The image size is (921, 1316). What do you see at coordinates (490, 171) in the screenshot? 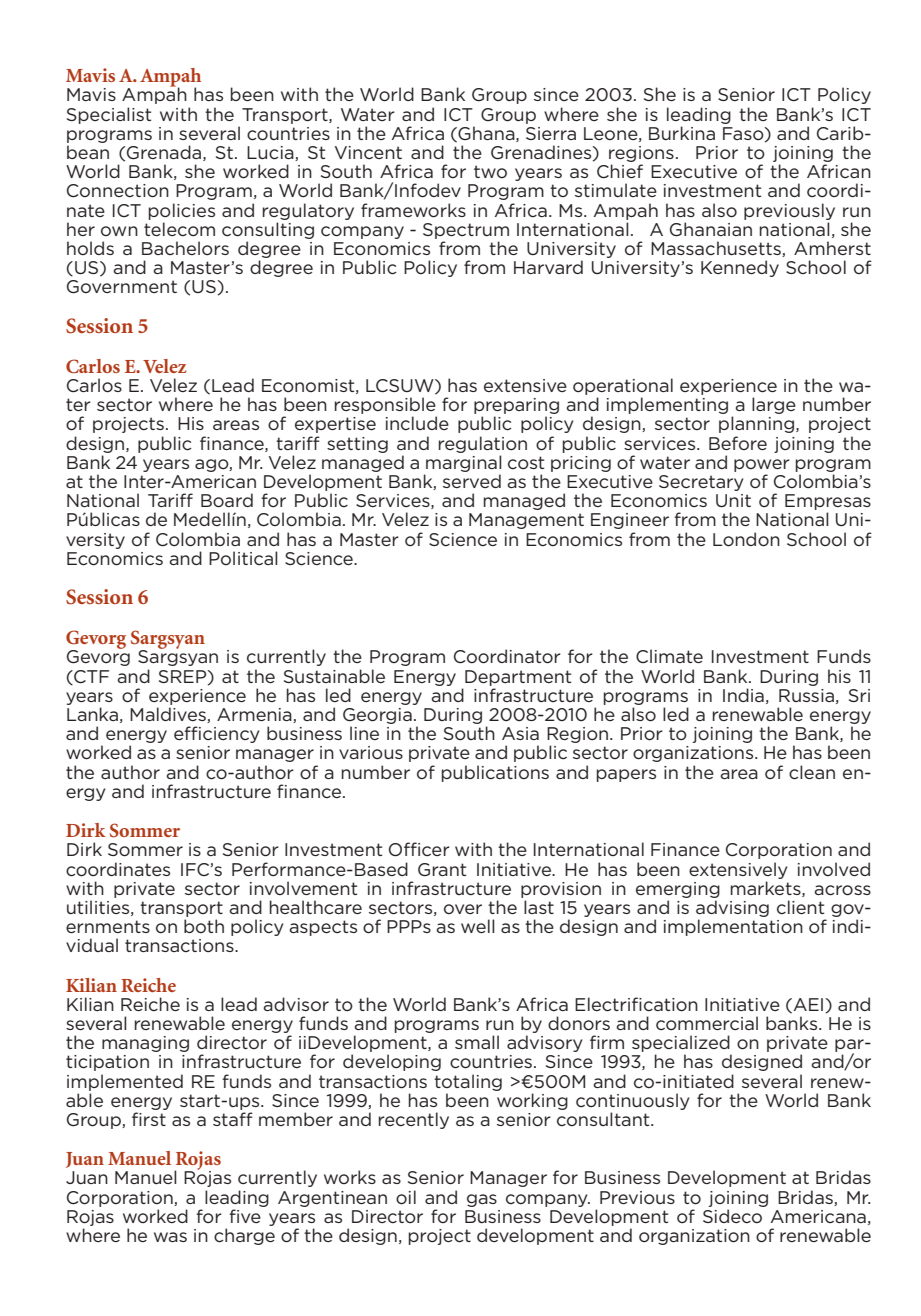
I see `two` at bounding box center [490, 171].
